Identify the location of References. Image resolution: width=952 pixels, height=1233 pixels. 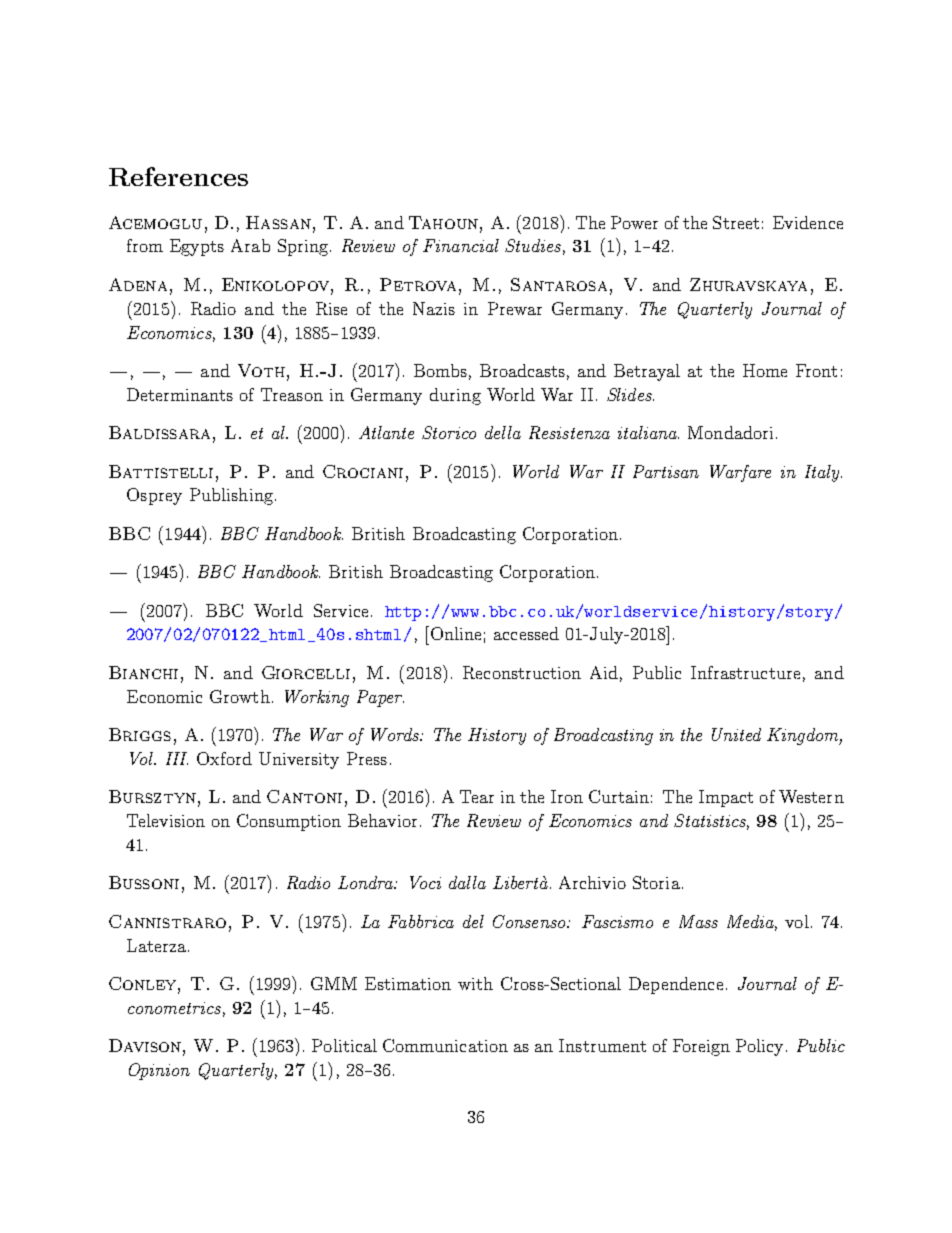
(178, 176).
